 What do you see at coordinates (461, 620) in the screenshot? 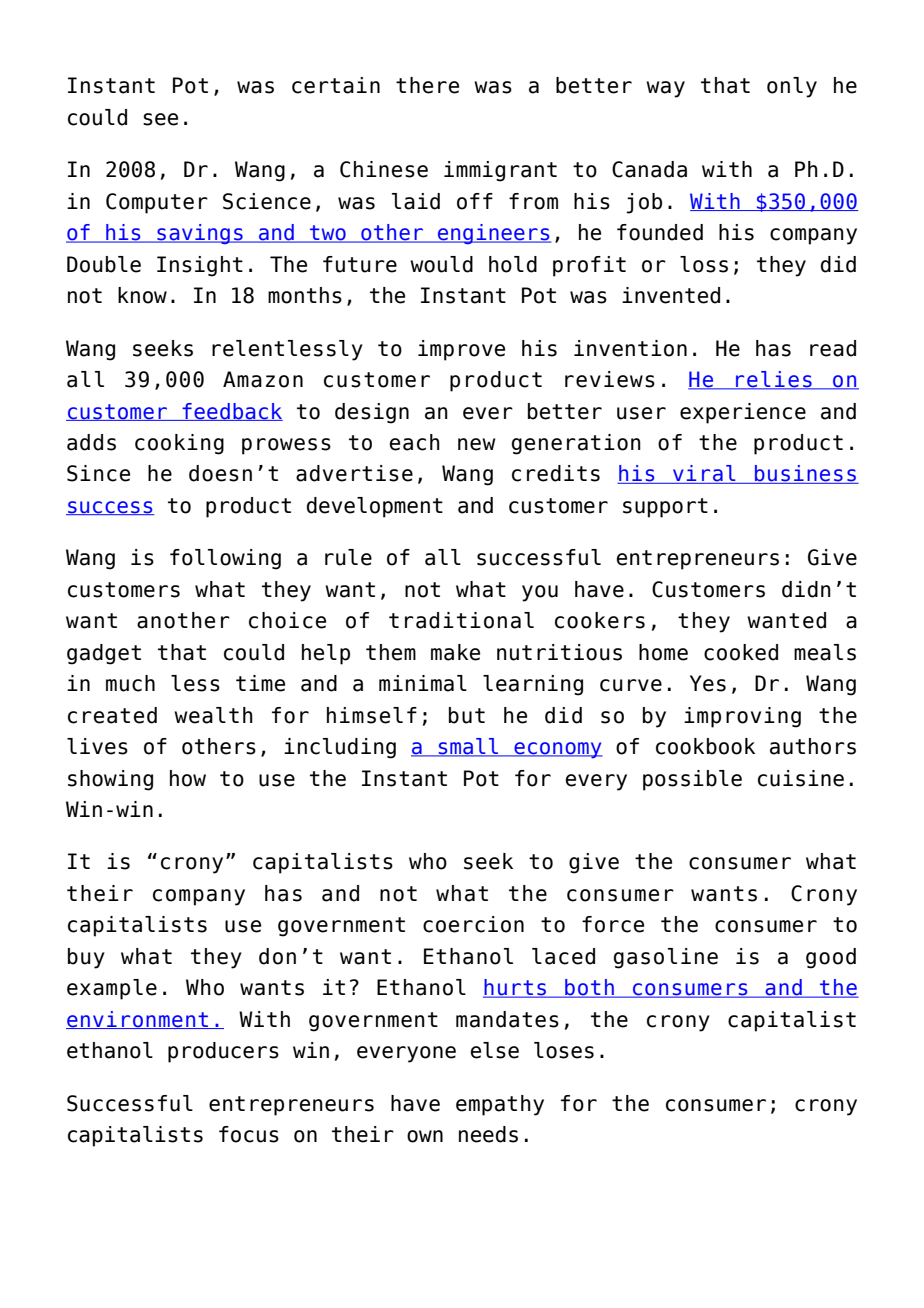
I see `traditional` at bounding box center [461, 620].
